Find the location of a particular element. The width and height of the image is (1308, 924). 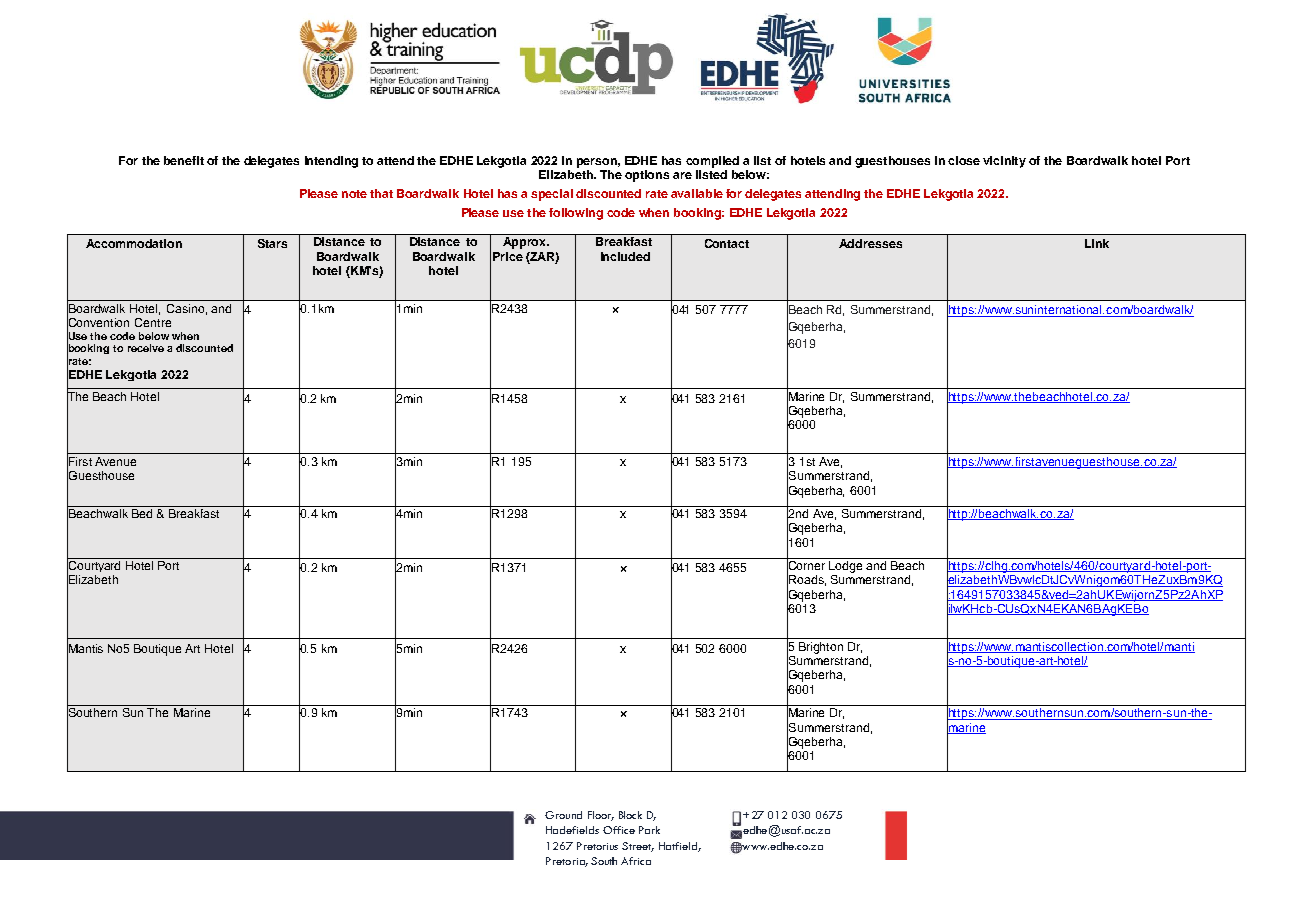

vicinity is located at coordinates (1004, 162).
